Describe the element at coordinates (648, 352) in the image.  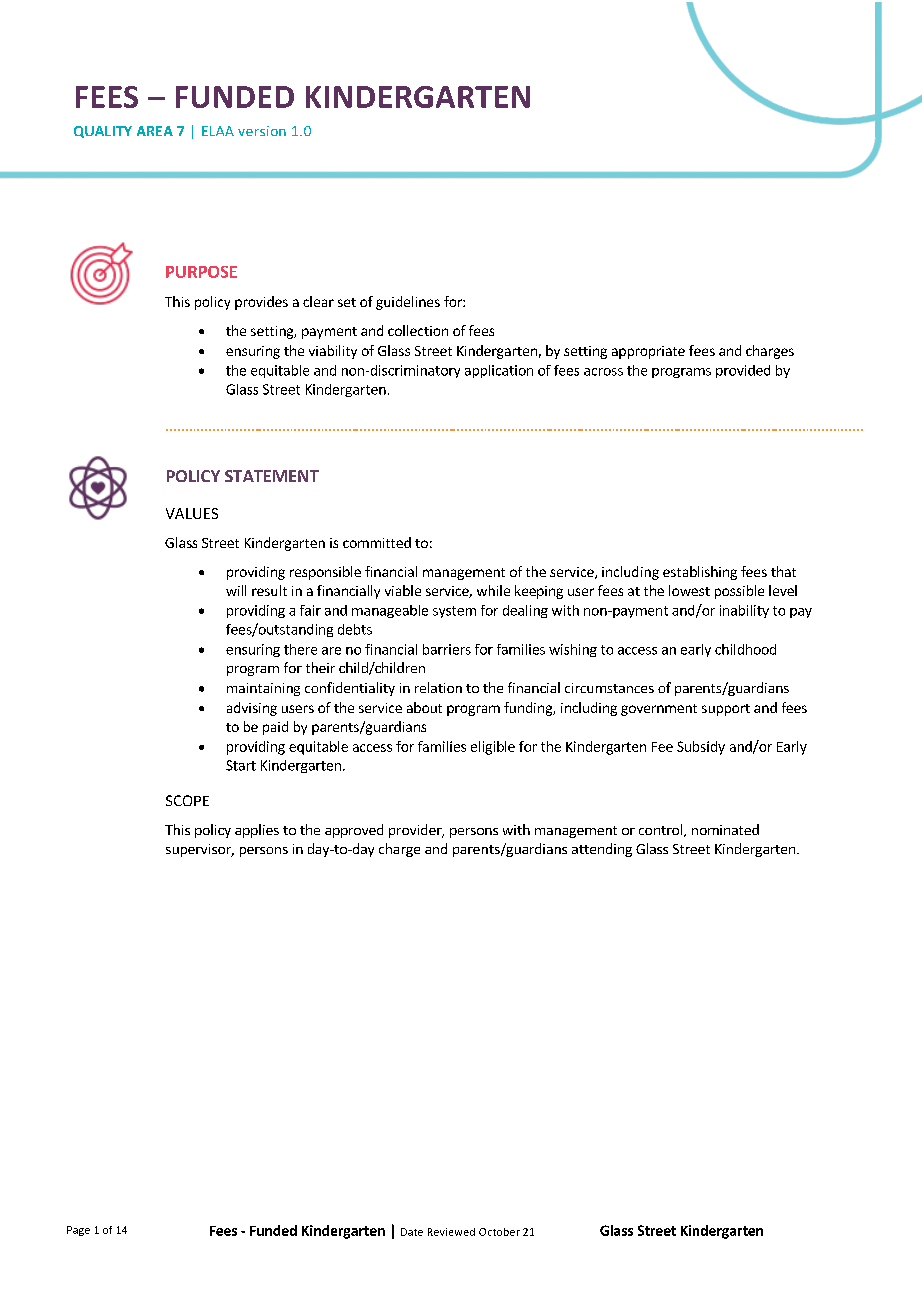
I see `appropriate` at that location.
